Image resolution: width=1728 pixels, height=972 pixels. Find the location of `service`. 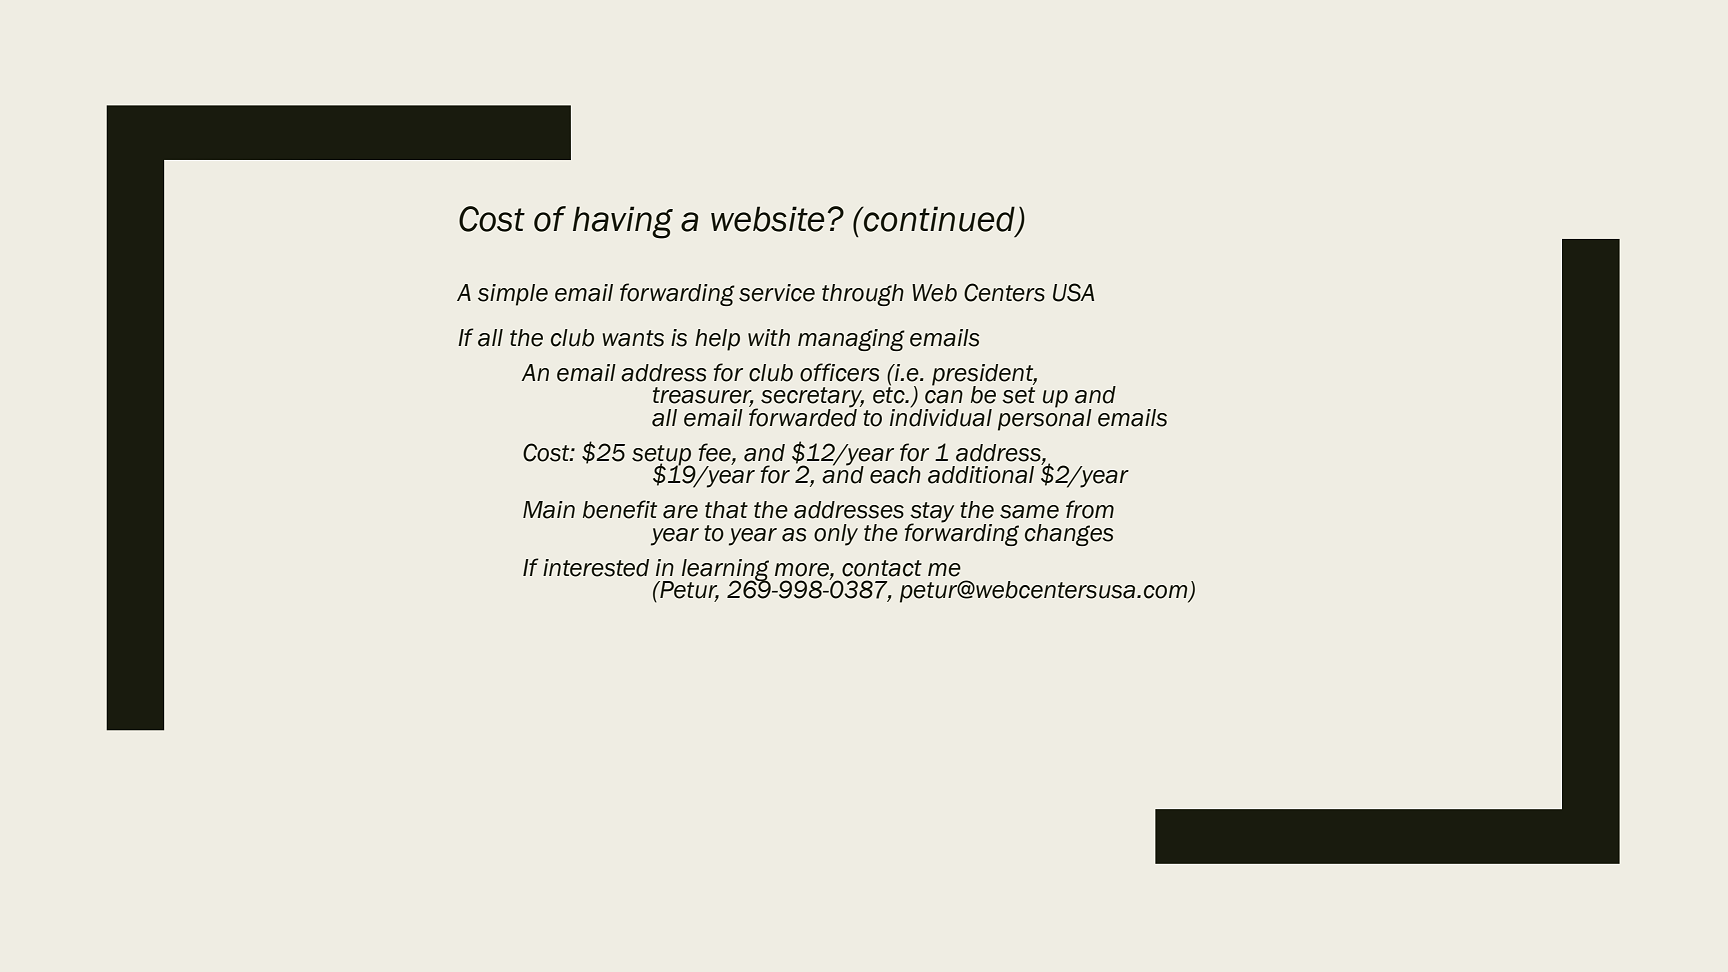

service is located at coordinates (777, 293).
